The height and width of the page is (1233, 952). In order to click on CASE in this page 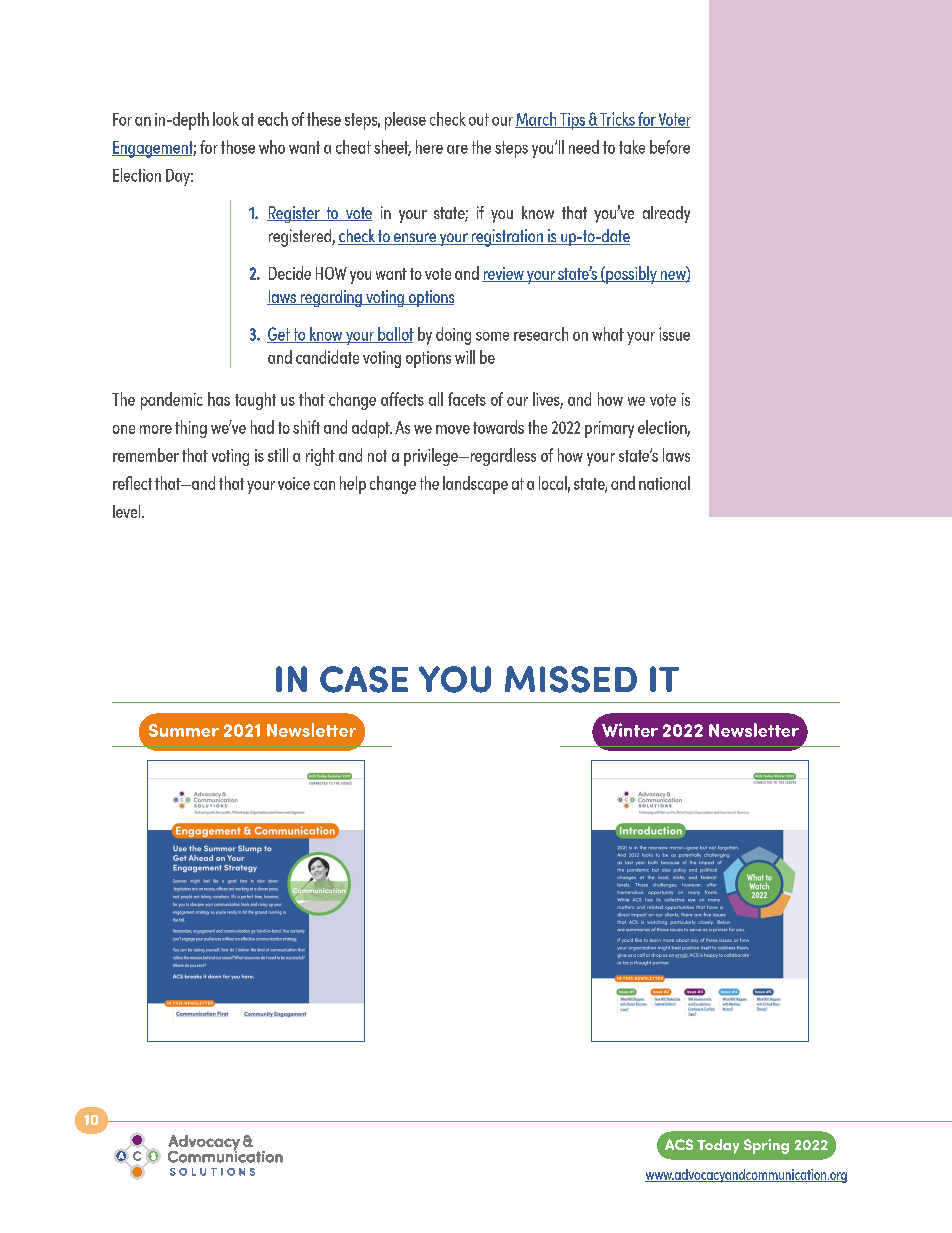, I will do `click(364, 679)`.
